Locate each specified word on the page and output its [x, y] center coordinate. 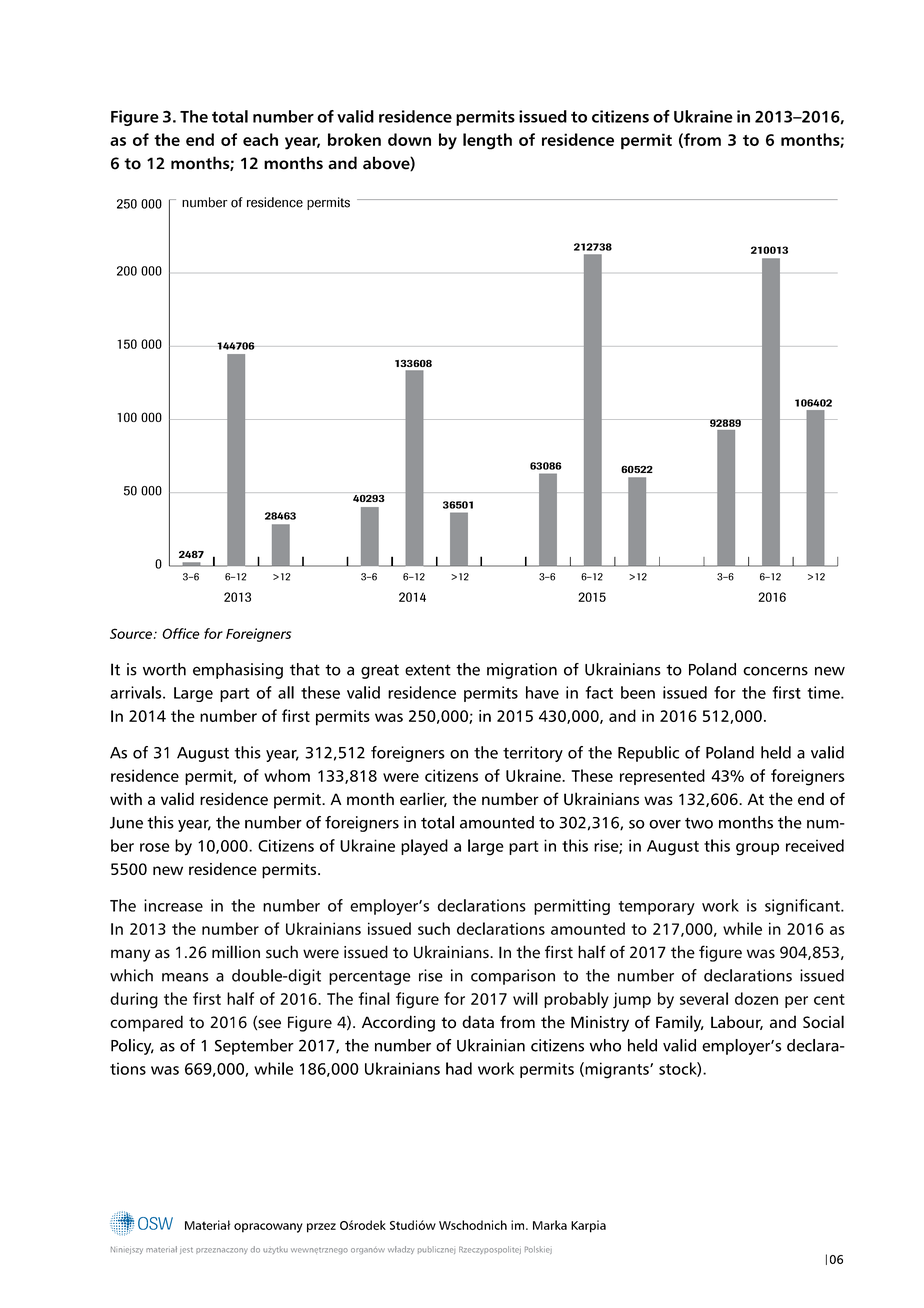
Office [181, 633]
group [757, 849]
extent [428, 670]
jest [186, 1250]
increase [173, 905]
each [260, 139]
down [409, 139]
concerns [775, 671]
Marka [550, 1225]
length [487, 141]
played [424, 847]
